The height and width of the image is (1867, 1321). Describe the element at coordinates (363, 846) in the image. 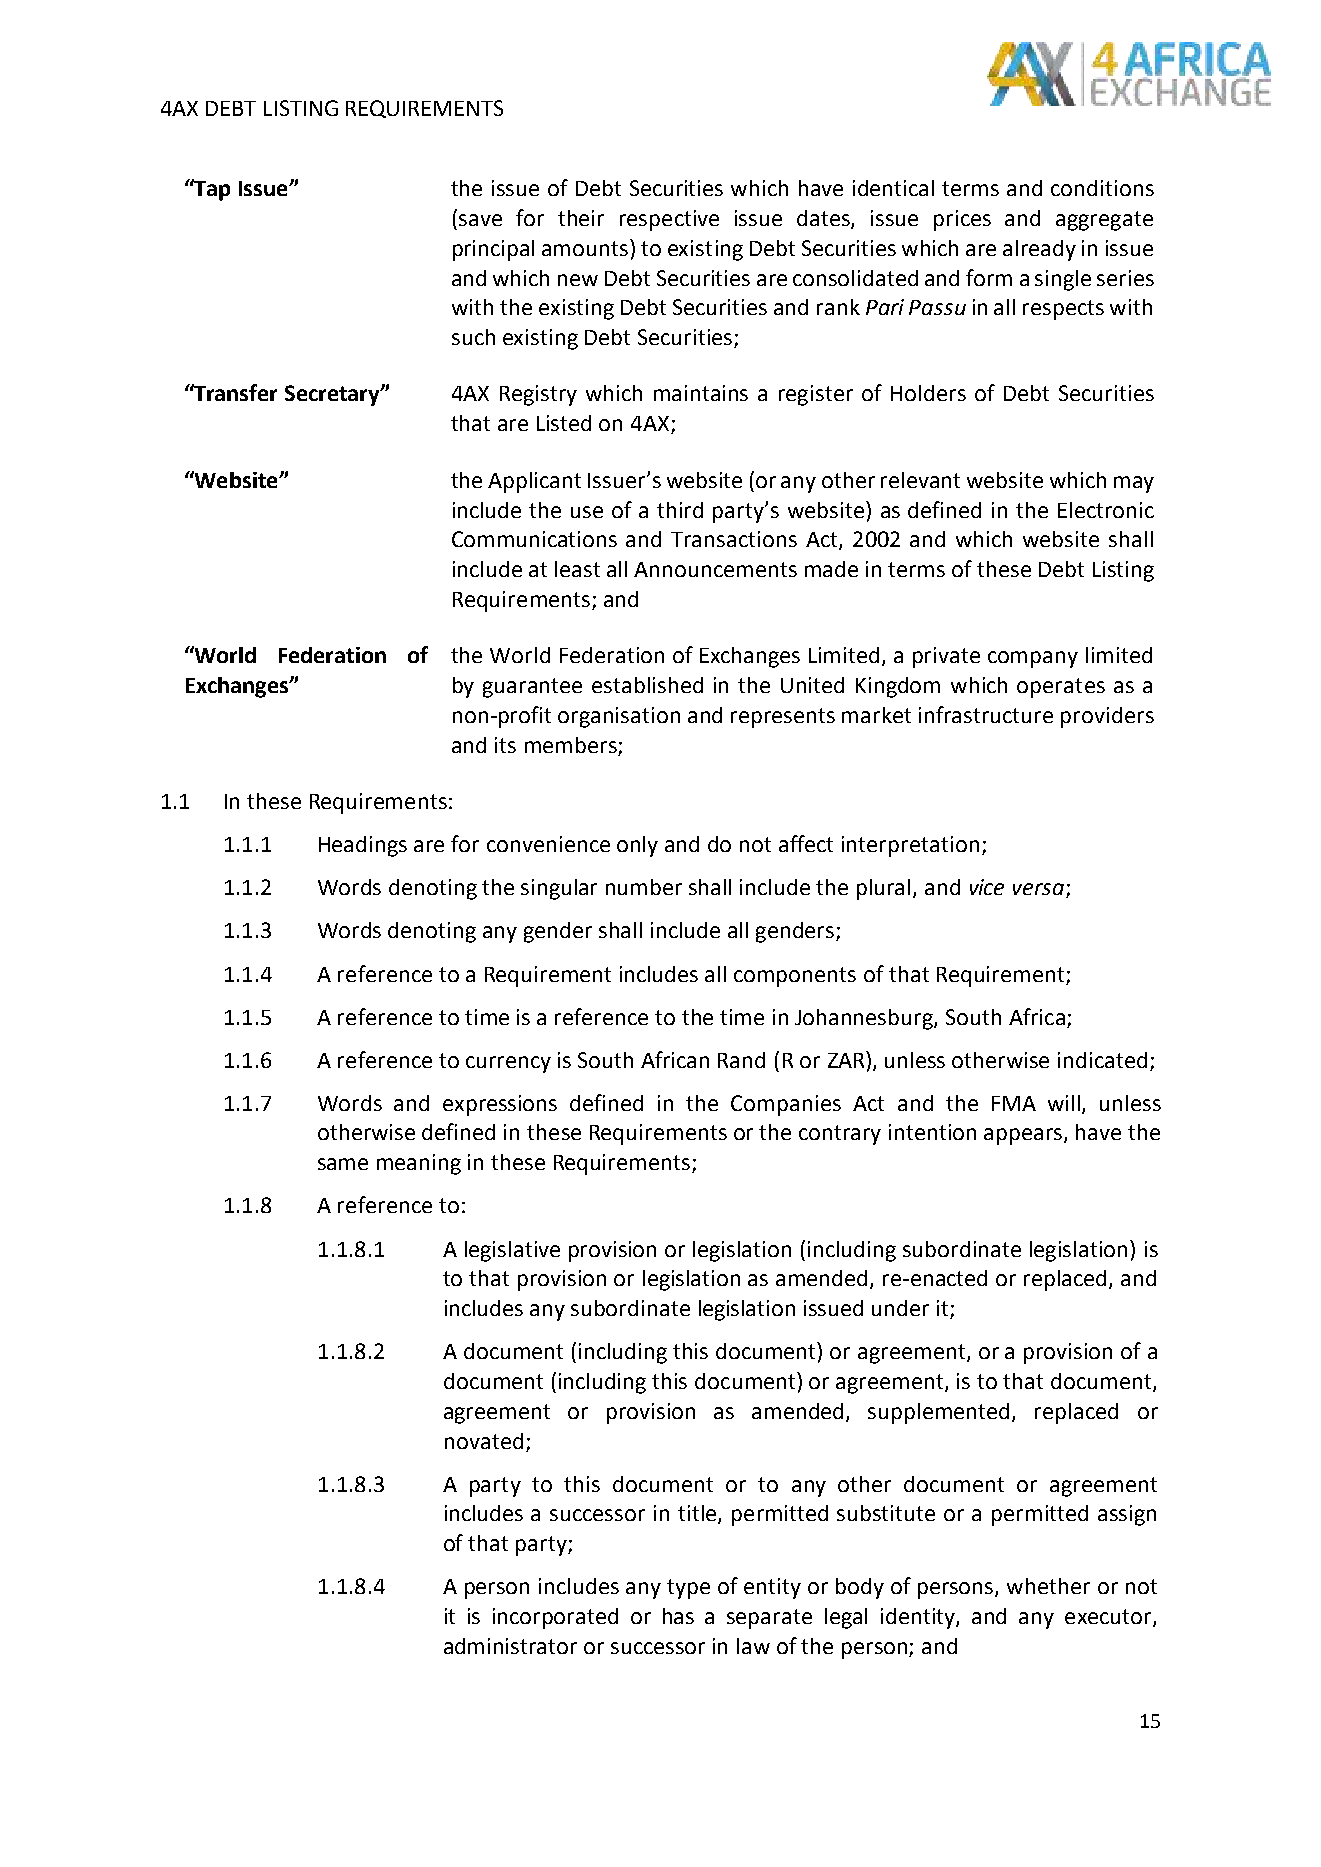

I see `Headings` at that location.
